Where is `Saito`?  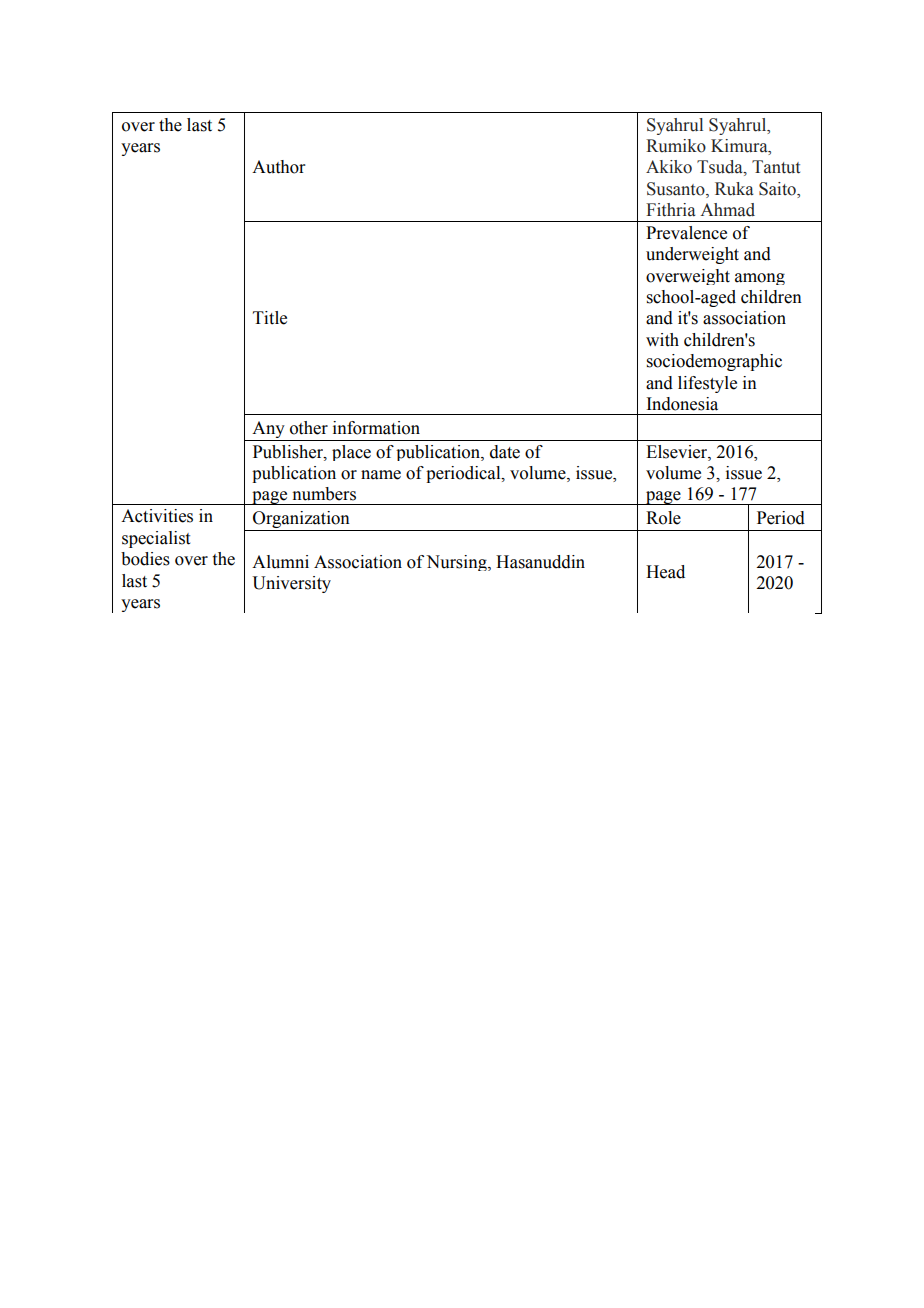 Saito is located at coordinates (778, 190).
